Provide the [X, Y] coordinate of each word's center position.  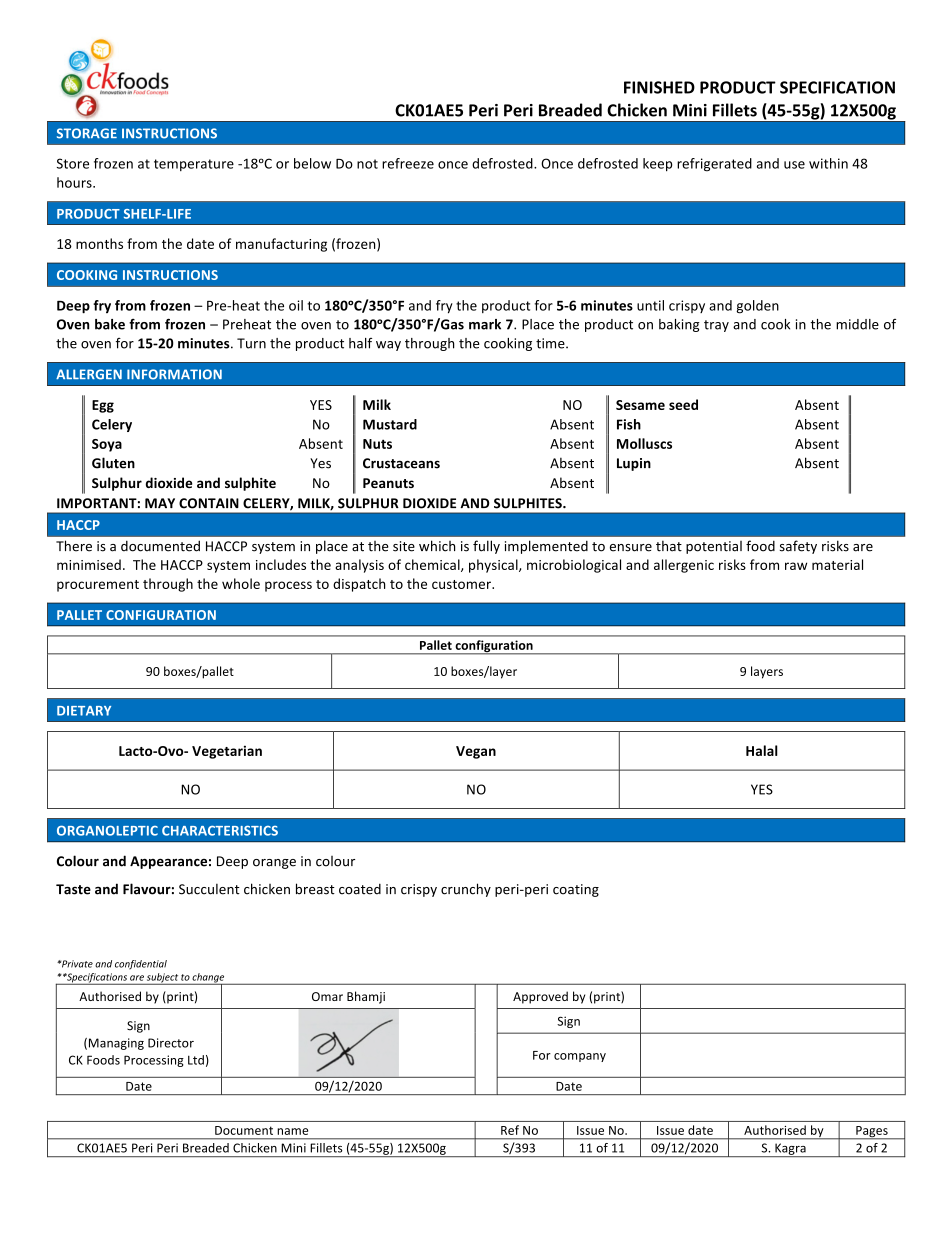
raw [796, 566]
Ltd [196, 1060]
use [794, 165]
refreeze [408, 163]
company [580, 1057]
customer [462, 584]
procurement [98, 586]
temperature [194, 165]
